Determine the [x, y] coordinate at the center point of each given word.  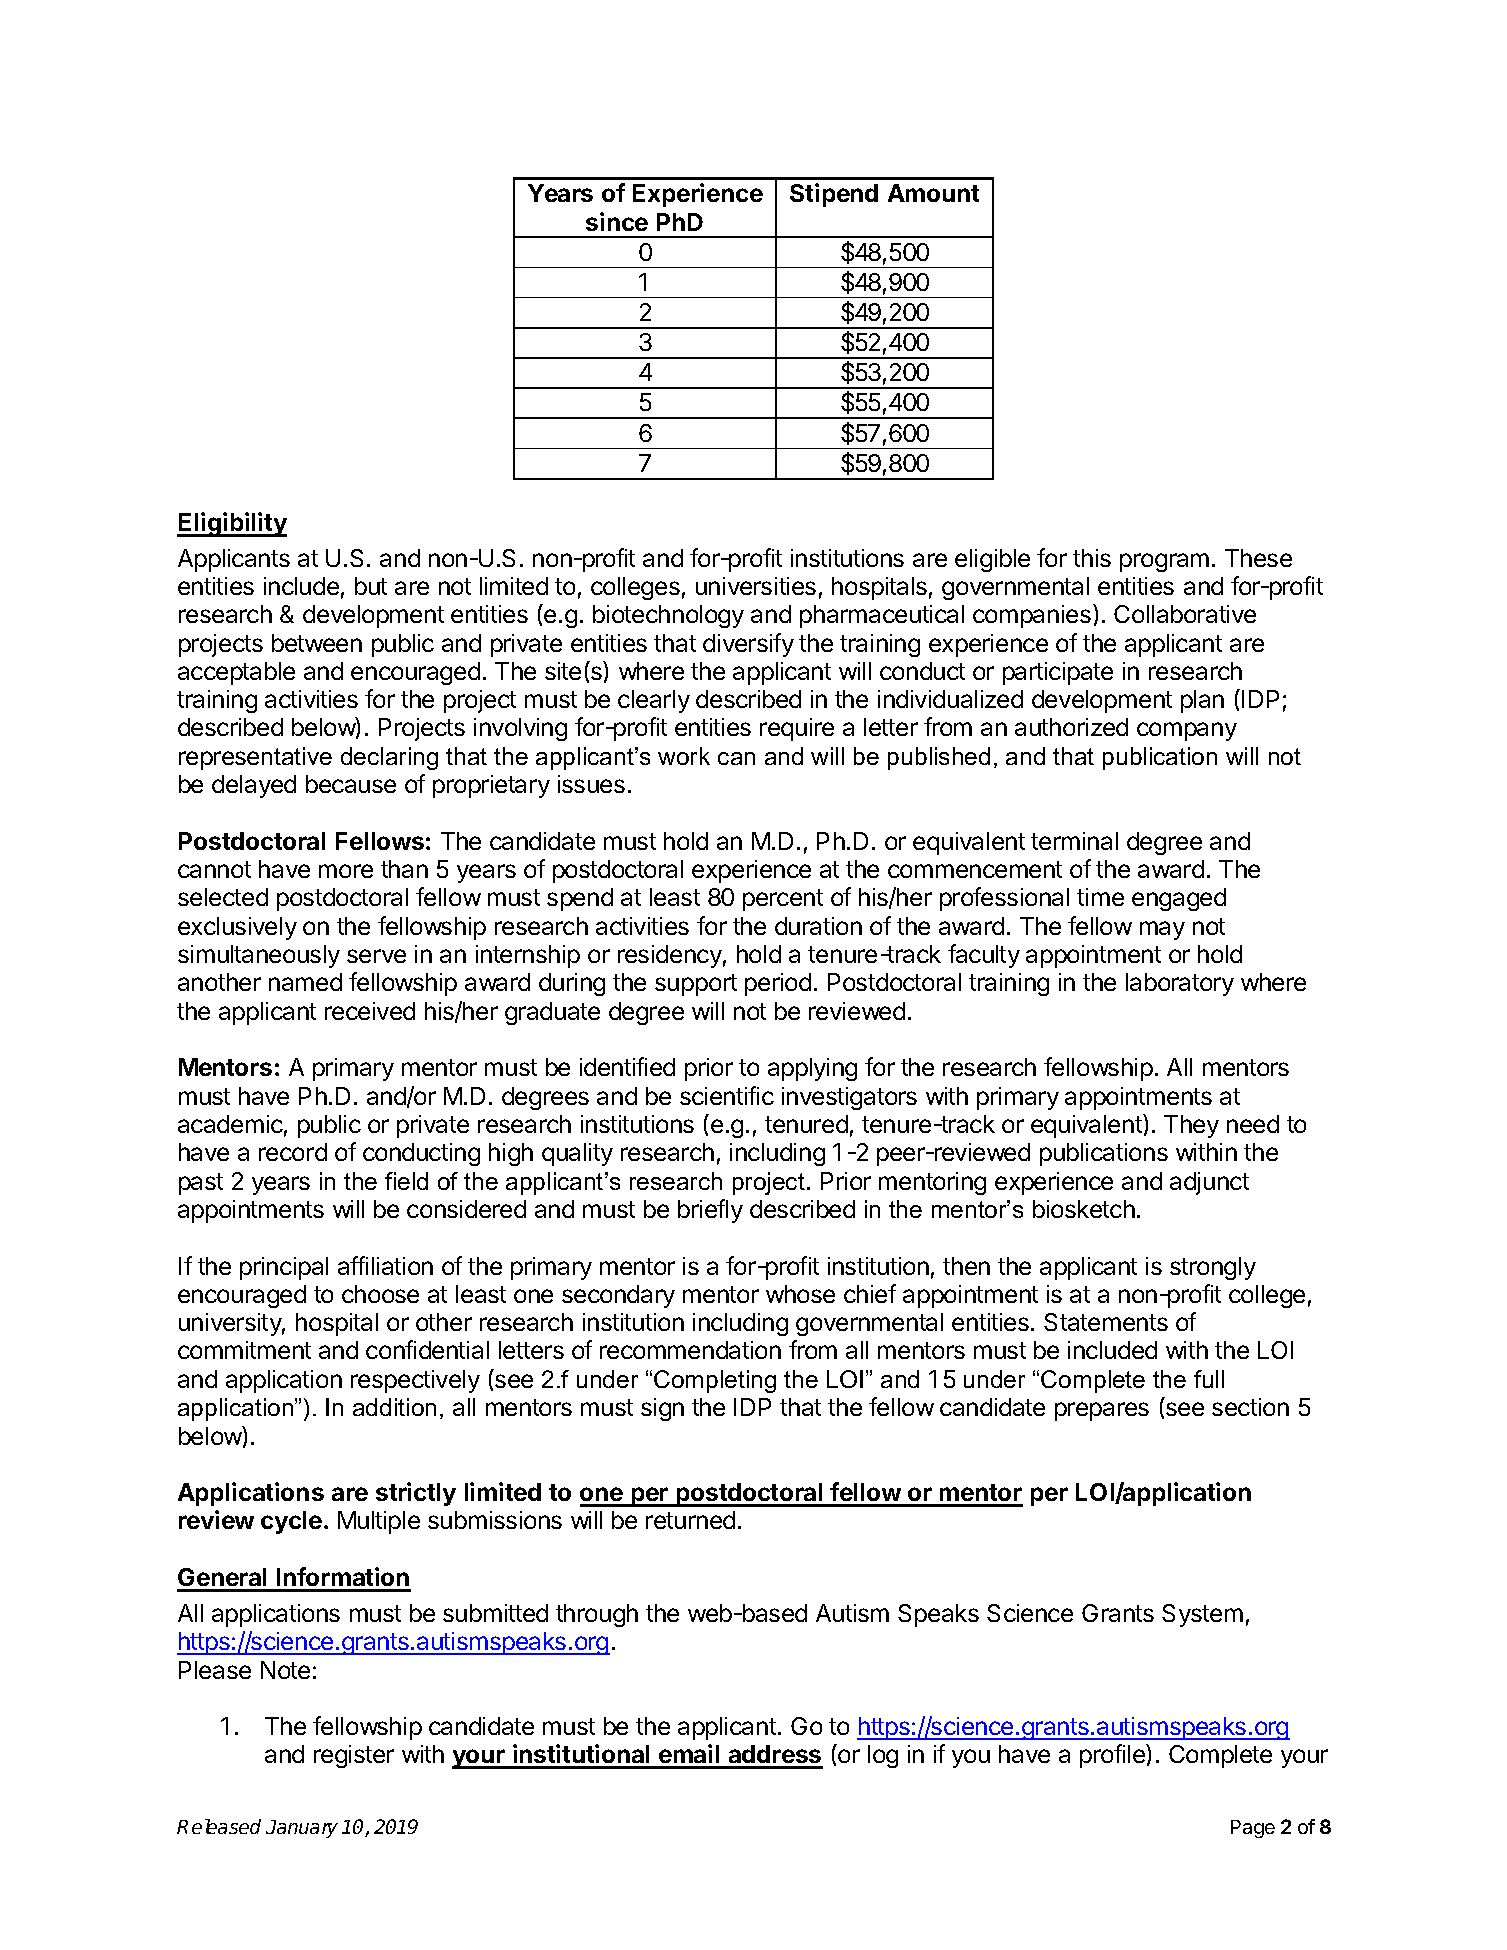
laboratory [1180, 984]
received [370, 1011]
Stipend [834, 195]
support [696, 985]
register [354, 1756]
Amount [933, 193]
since [617, 221]
